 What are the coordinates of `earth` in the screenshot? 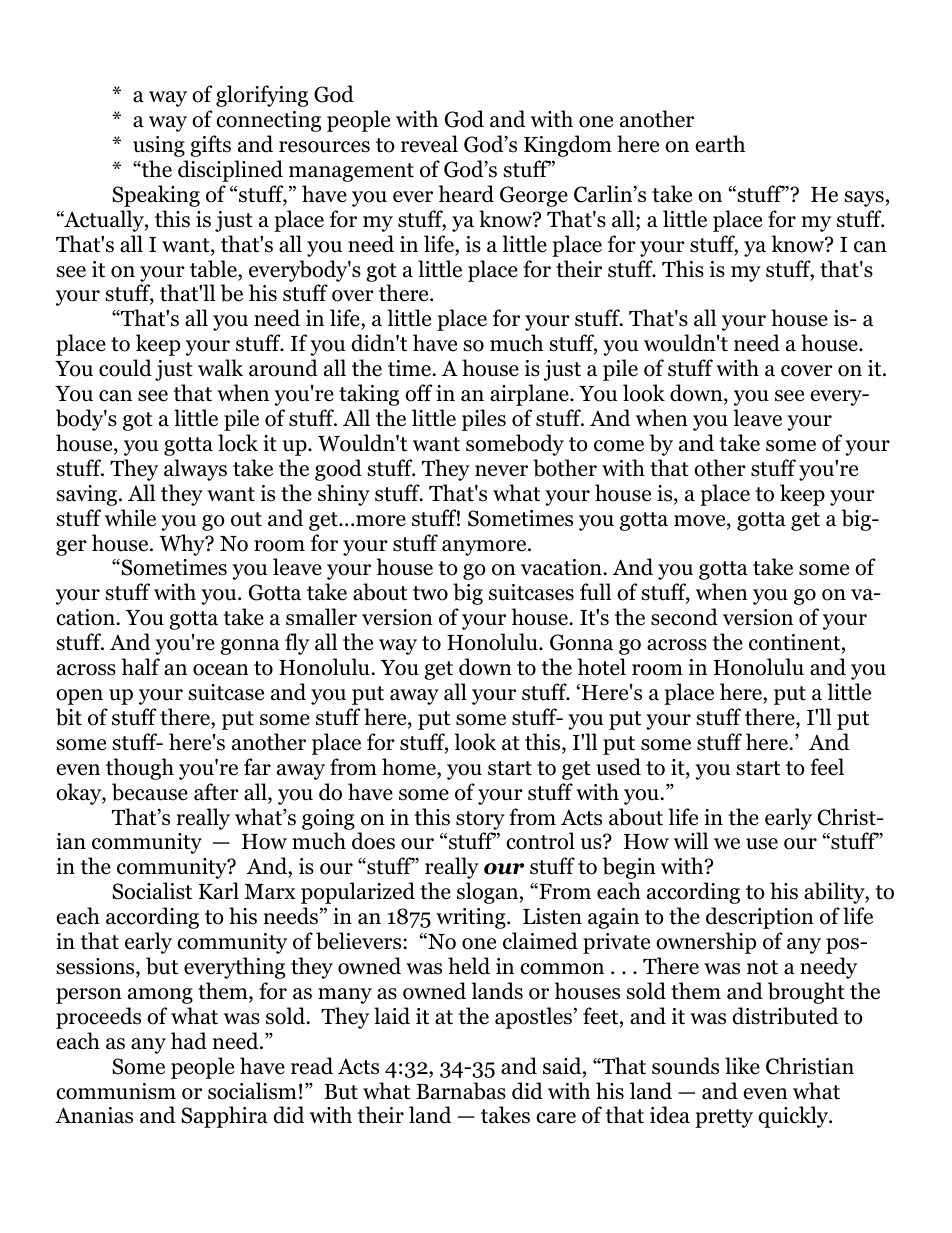 It's located at (720, 144).
